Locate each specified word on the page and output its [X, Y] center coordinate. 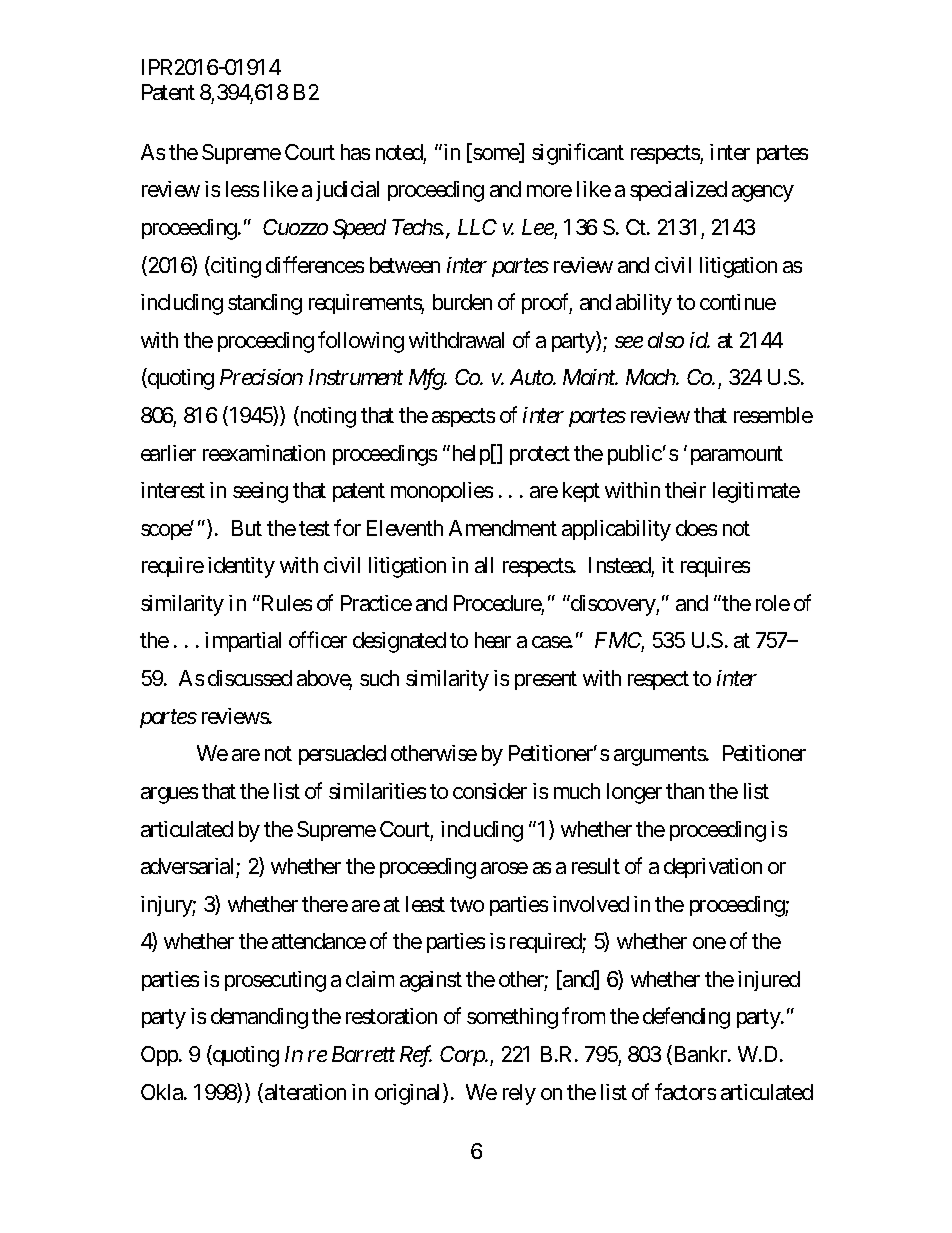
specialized [678, 191]
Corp [463, 1056]
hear [493, 640]
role [773, 603]
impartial [243, 642]
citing [235, 267]
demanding [259, 1018]
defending [686, 1018]
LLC [477, 227]
